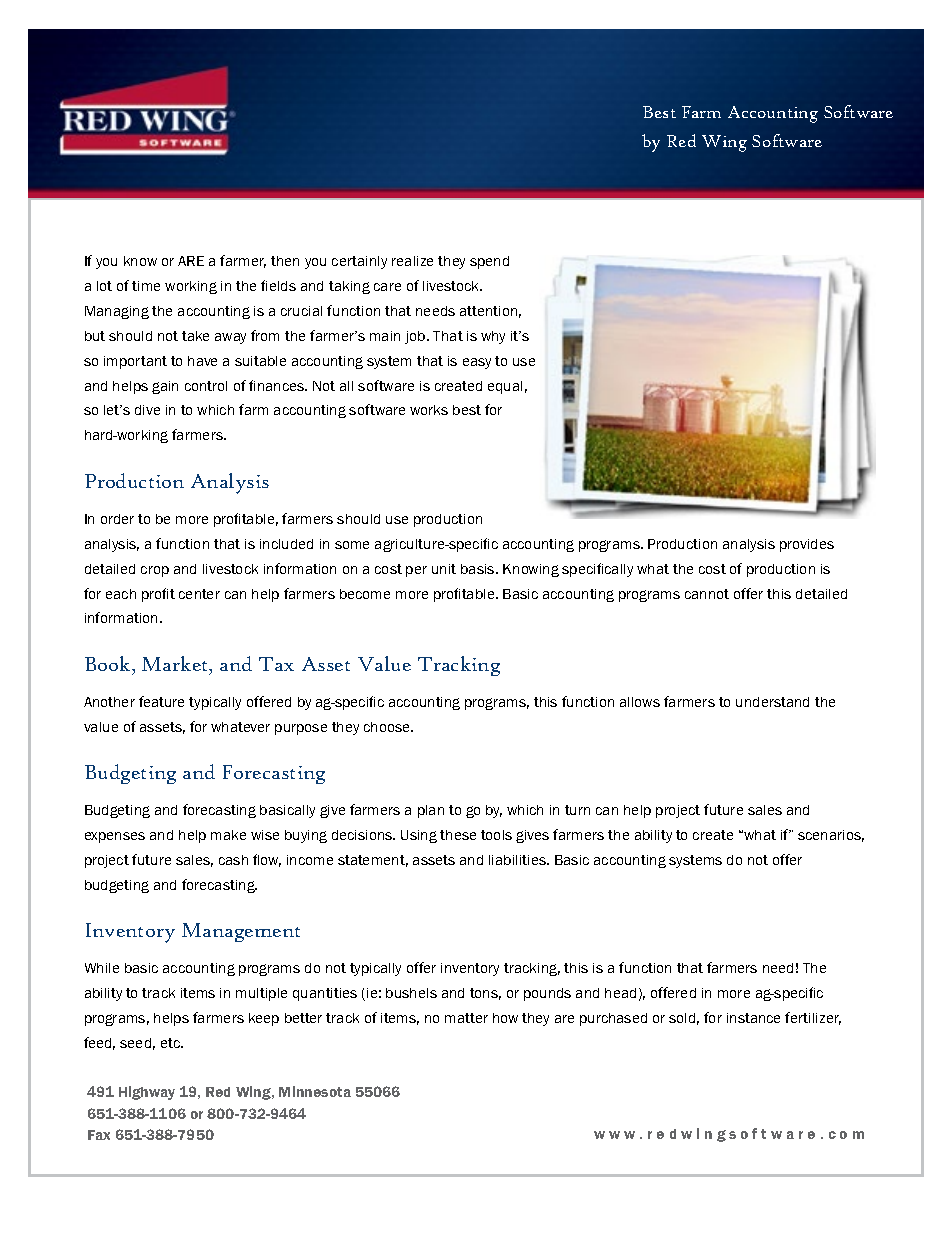 The image size is (952, 1233). Describe the element at coordinates (117, 519) in the screenshot. I see `order` at that location.
